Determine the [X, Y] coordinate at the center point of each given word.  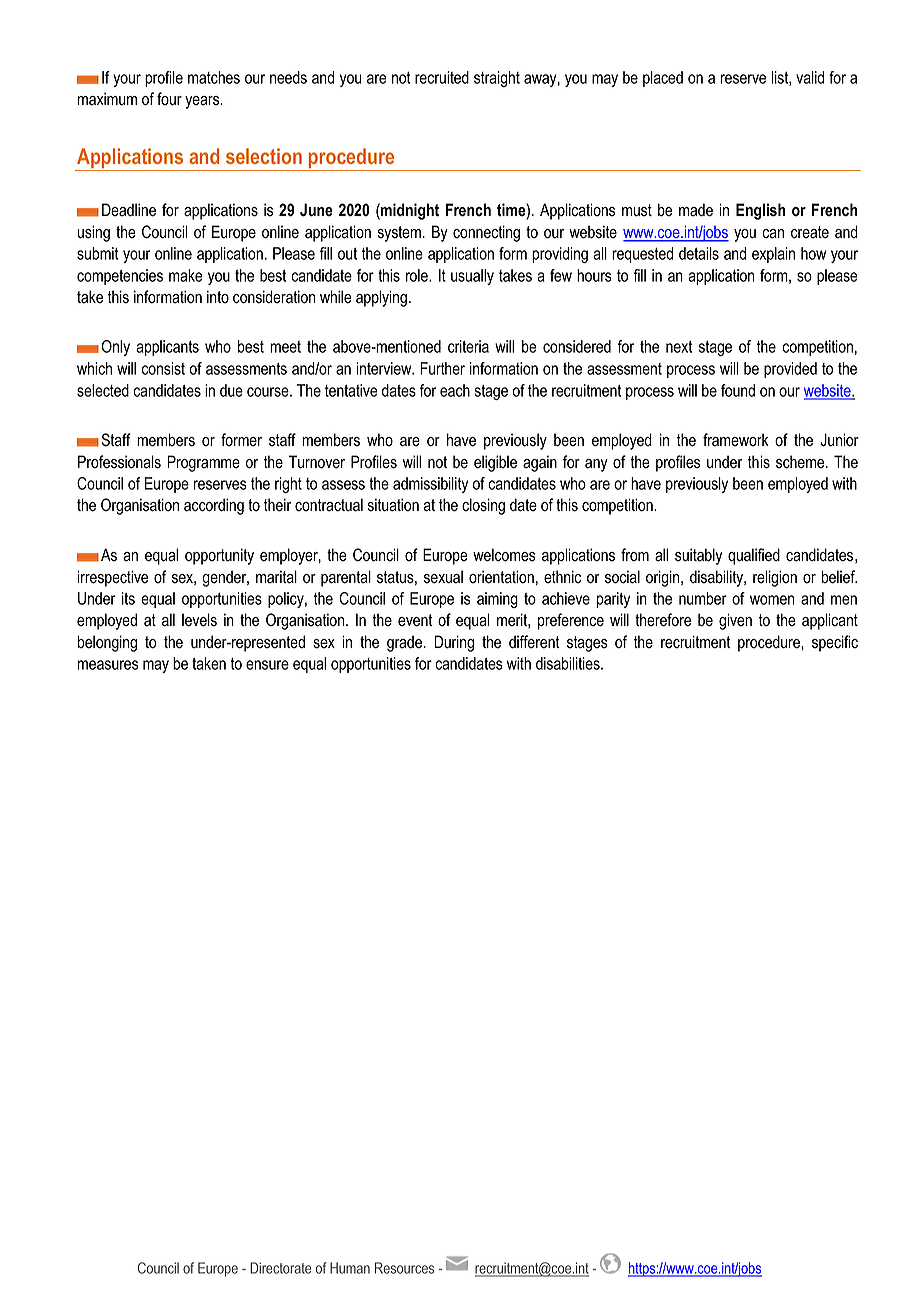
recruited [442, 77]
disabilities [569, 663]
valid [810, 77]
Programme [203, 463]
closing [483, 506]
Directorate [280, 1268]
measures [108, 665]
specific [835, 643]
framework [736, 440]
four [169, 99]
